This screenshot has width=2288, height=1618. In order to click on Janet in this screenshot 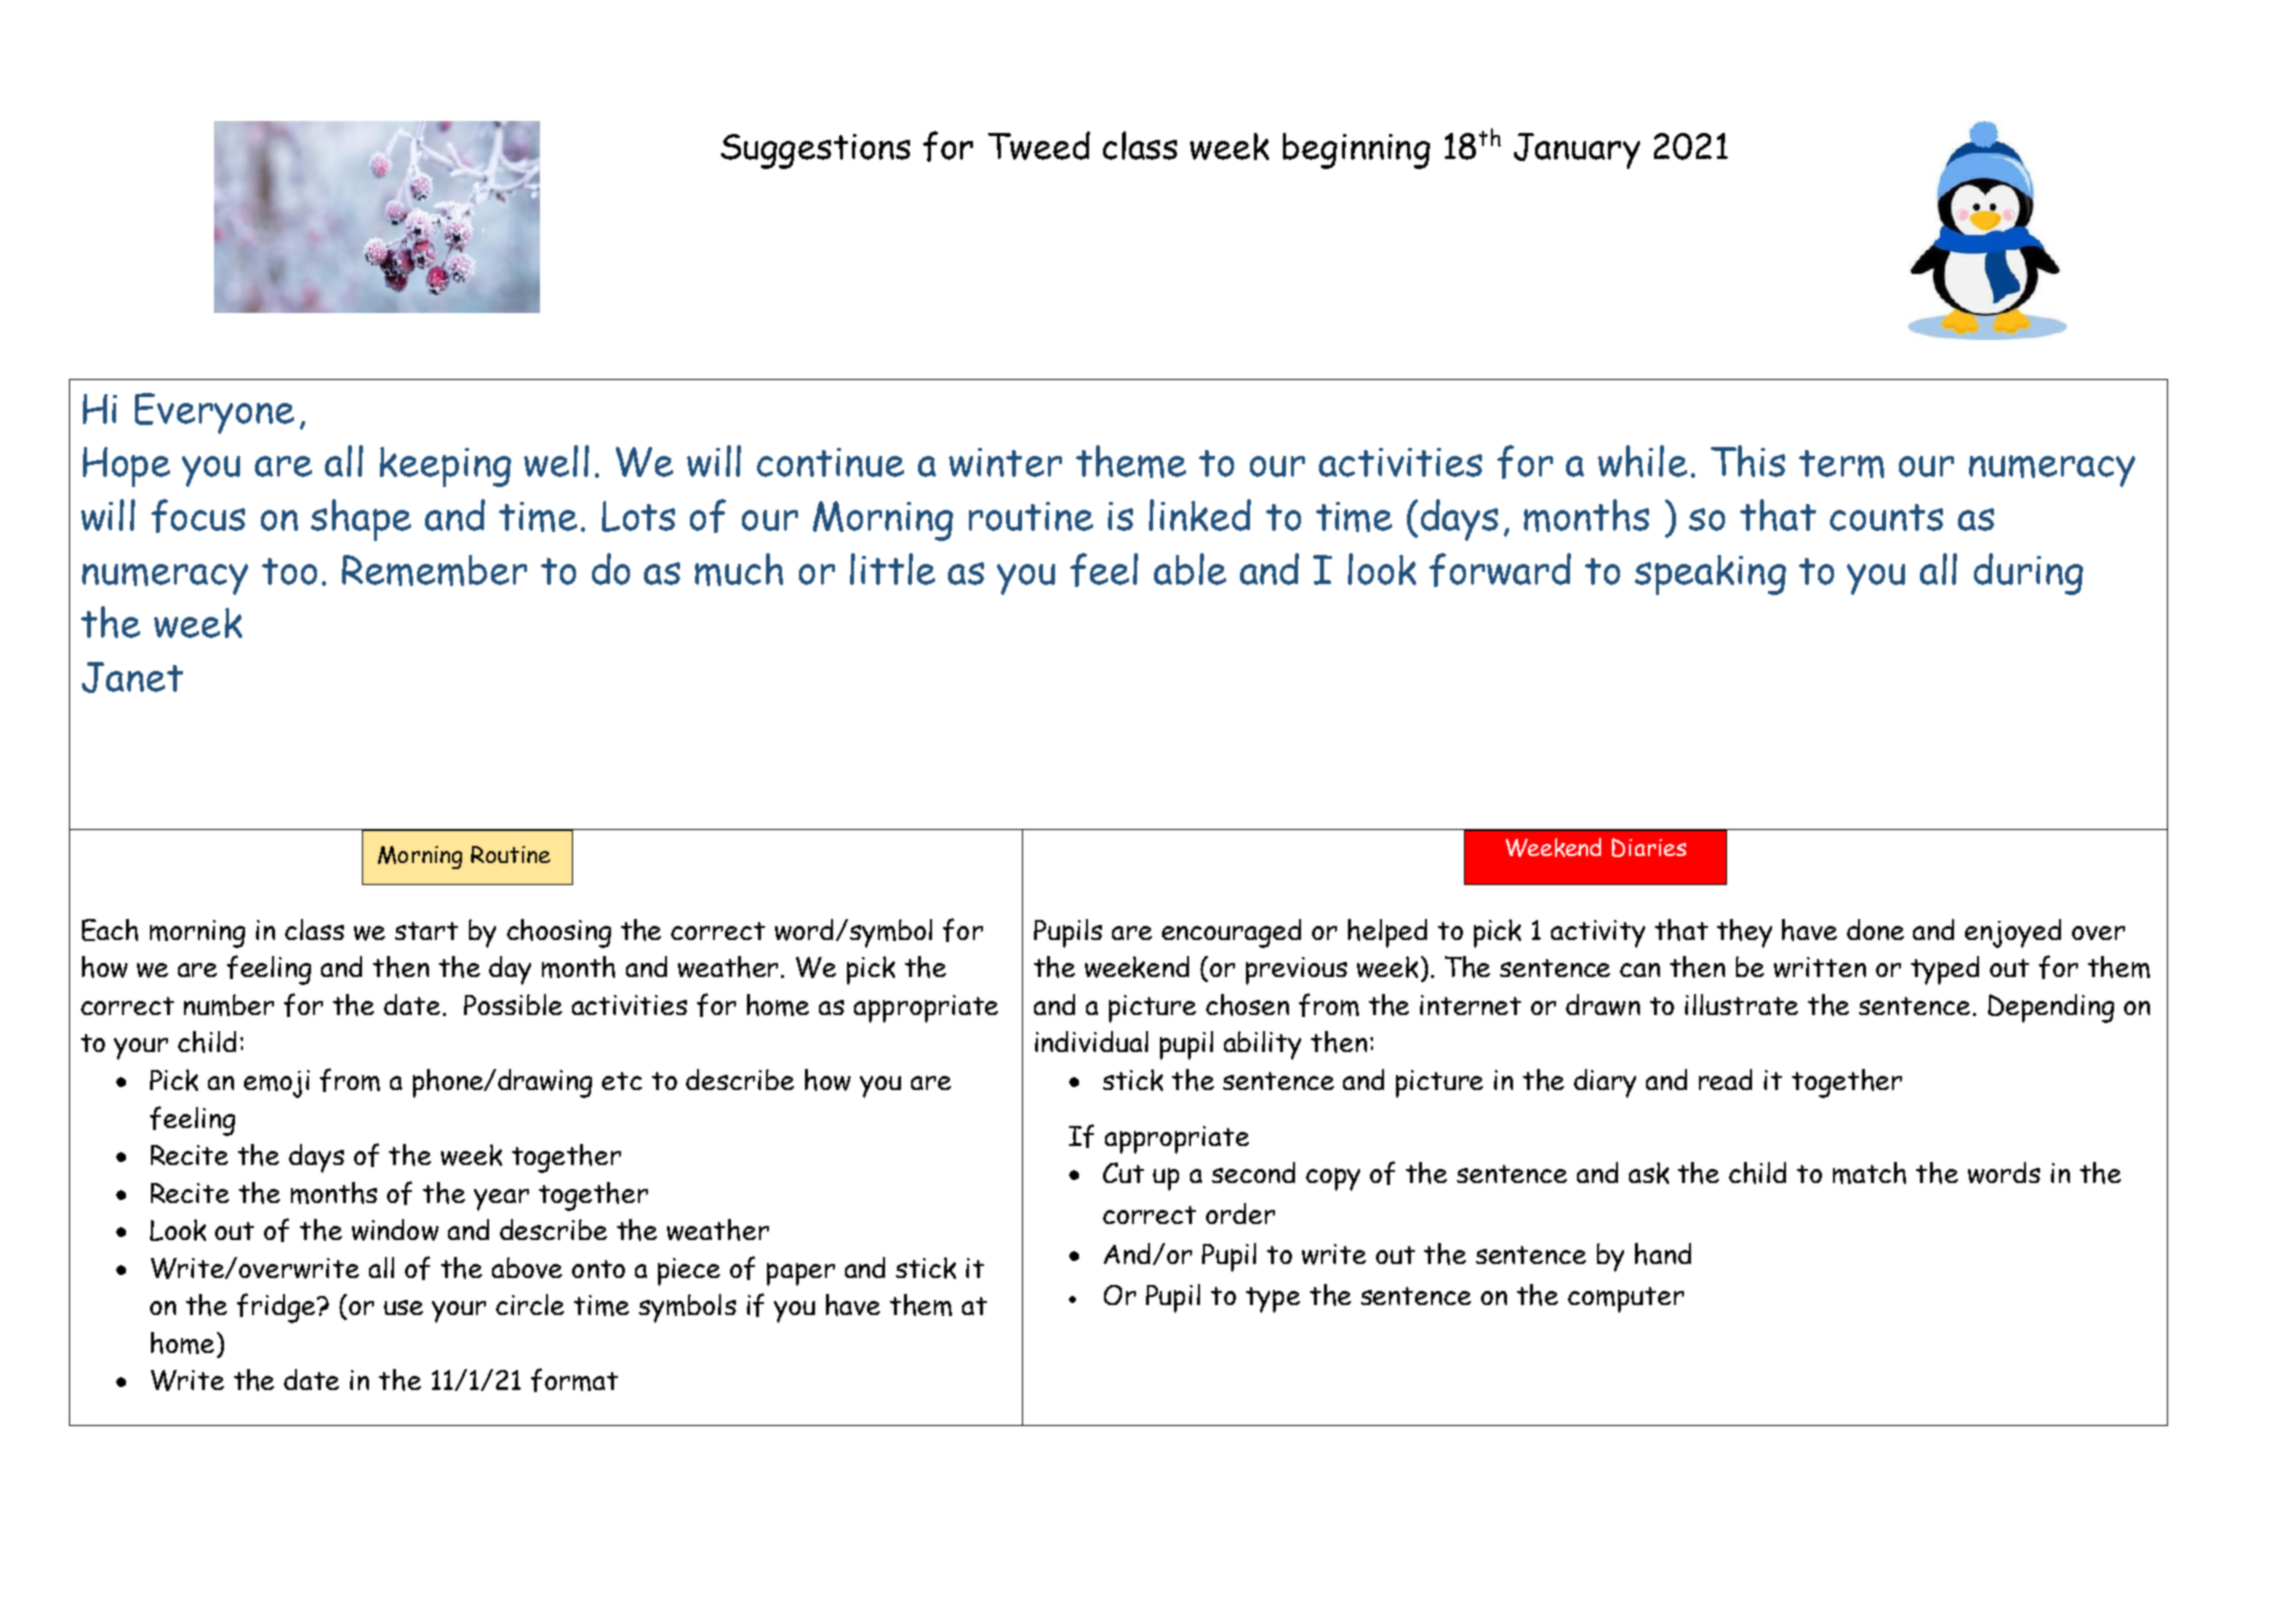, I will do `click(132, 677)`.
